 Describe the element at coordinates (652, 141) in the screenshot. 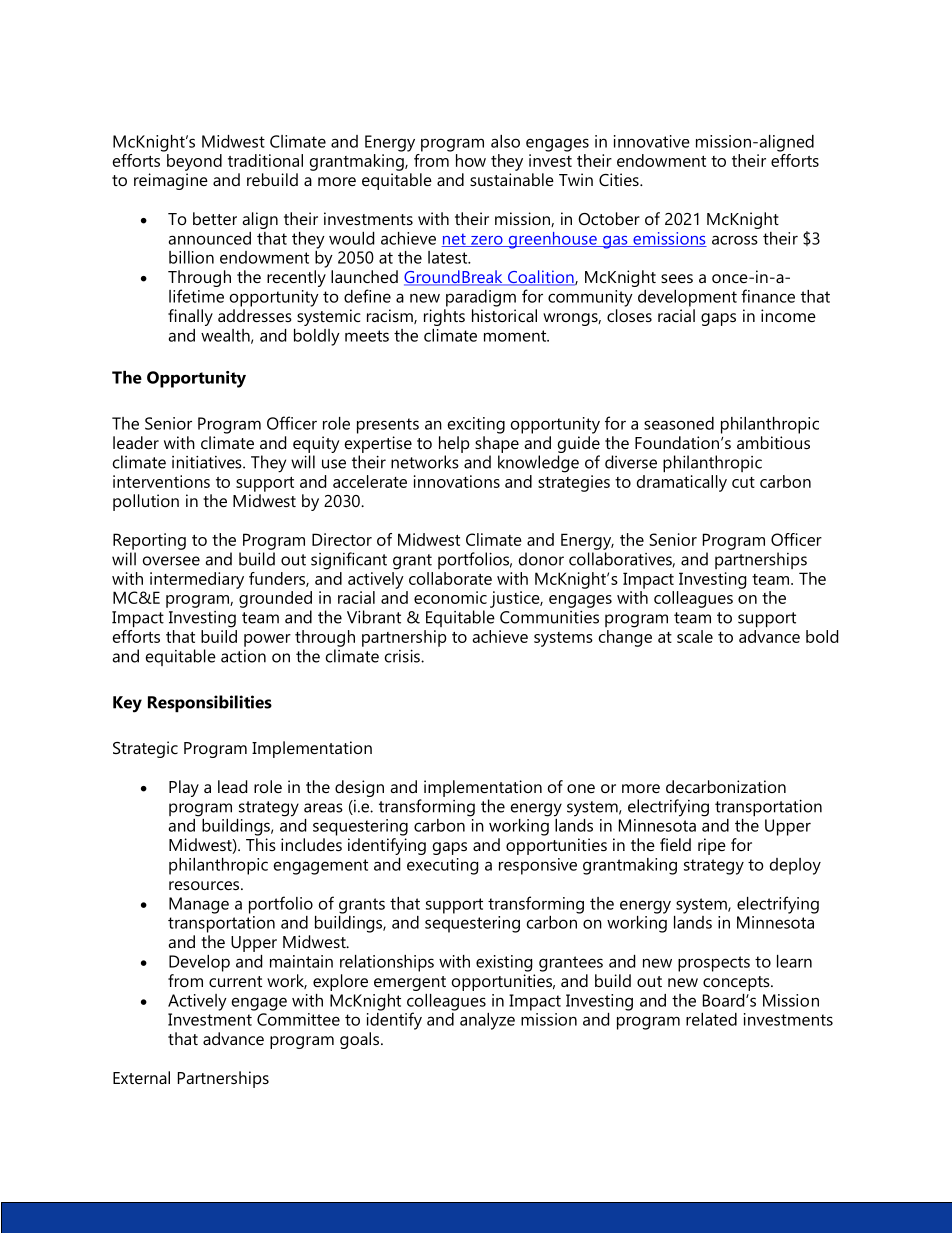

I see `innovative` at that location.
